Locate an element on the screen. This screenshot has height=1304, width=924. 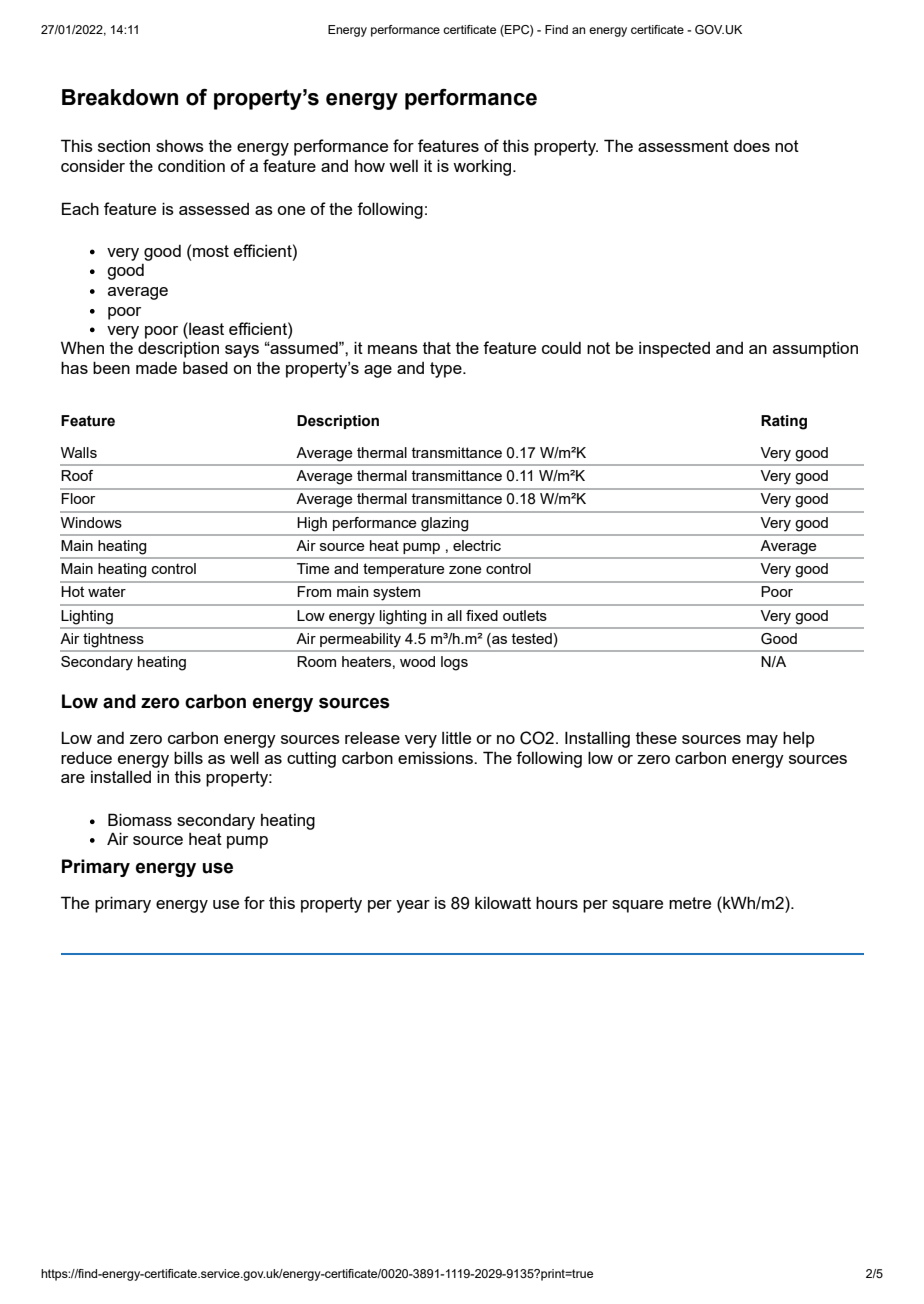
does is located at coordinates (751, 146).
